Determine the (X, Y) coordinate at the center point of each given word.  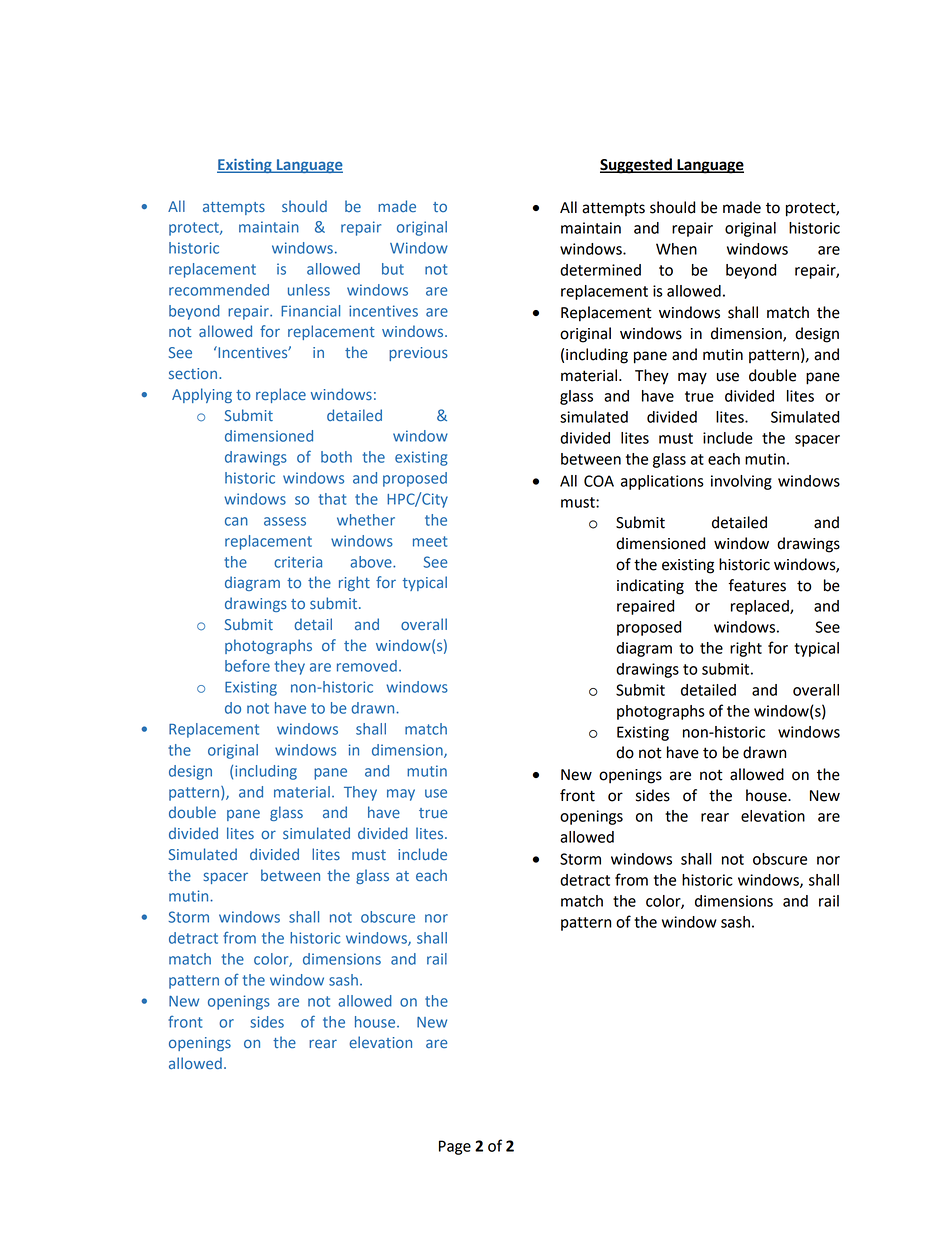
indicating (650, 587)
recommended (219, 290)
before (247, 665)
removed (367, 666)
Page (455, 1147)
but (393, 269)
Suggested (637, 166)
